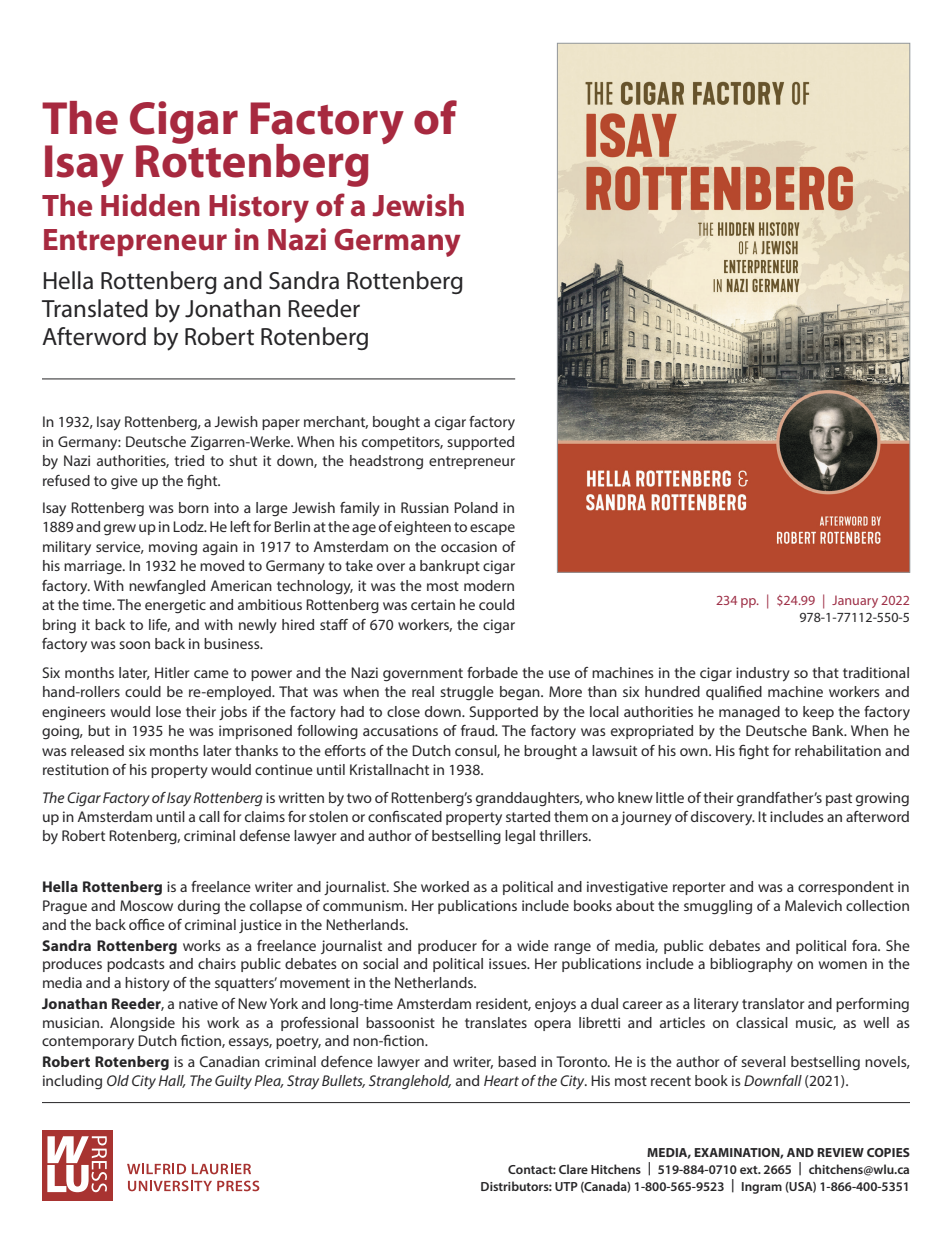 This screenshot has width=952, height=1233. I want to click on podcasts, so click(136, 965).
